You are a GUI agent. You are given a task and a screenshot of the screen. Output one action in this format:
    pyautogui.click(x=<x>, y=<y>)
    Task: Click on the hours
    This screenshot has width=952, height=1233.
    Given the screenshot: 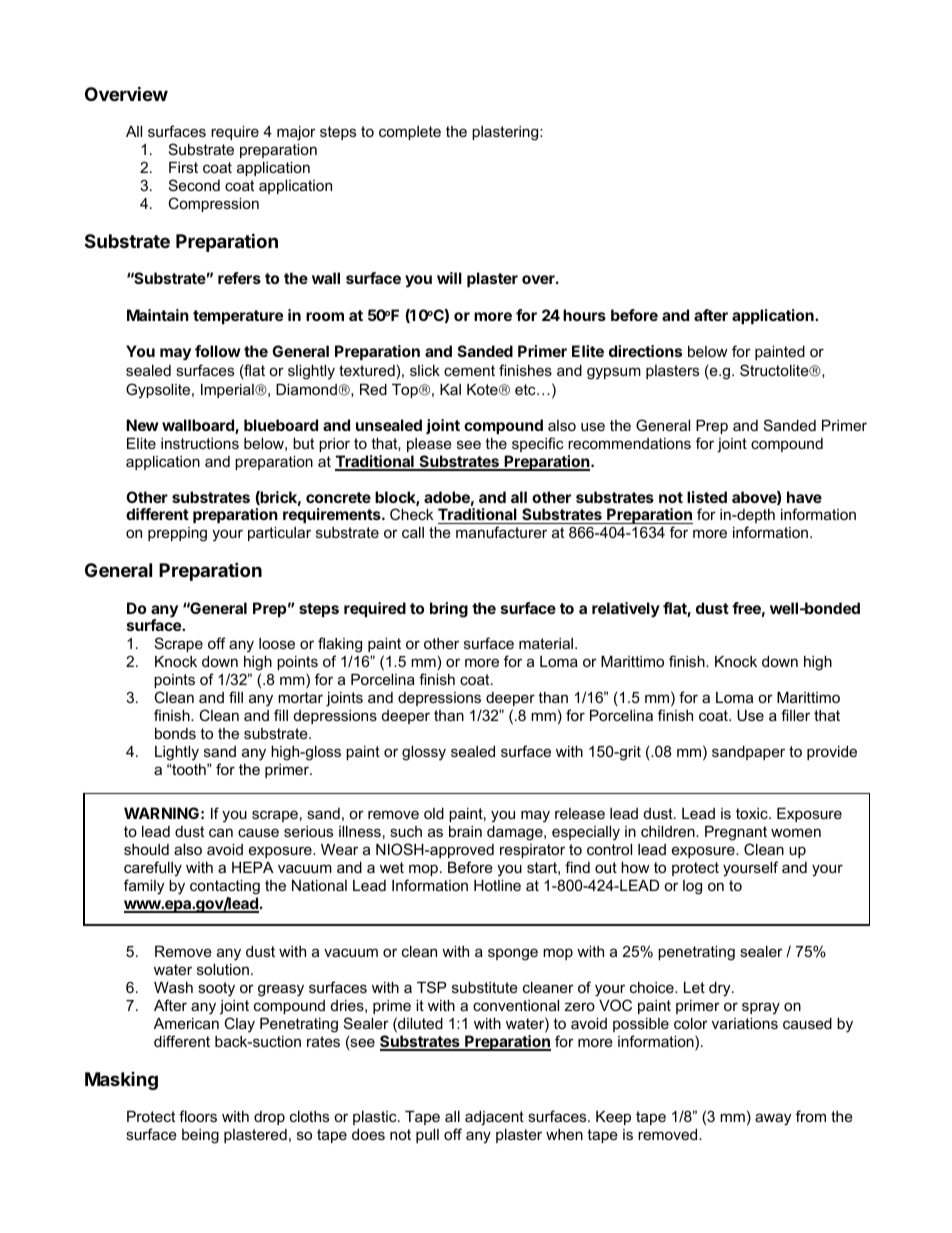 What is the action you would take?
    pyautogui.click(x=584, y=315)
